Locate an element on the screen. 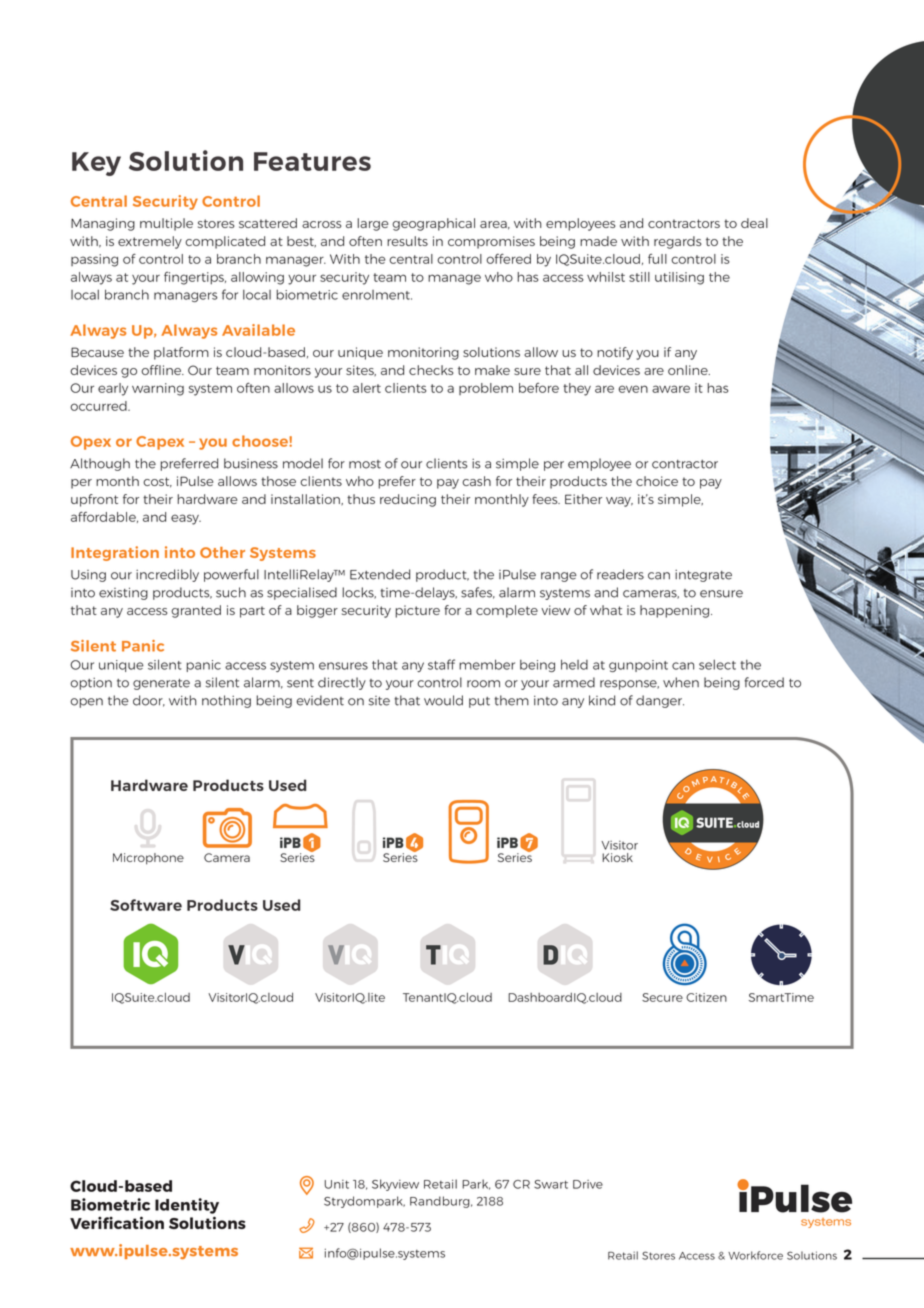  Microphone is located at coordinates (148, 859).
